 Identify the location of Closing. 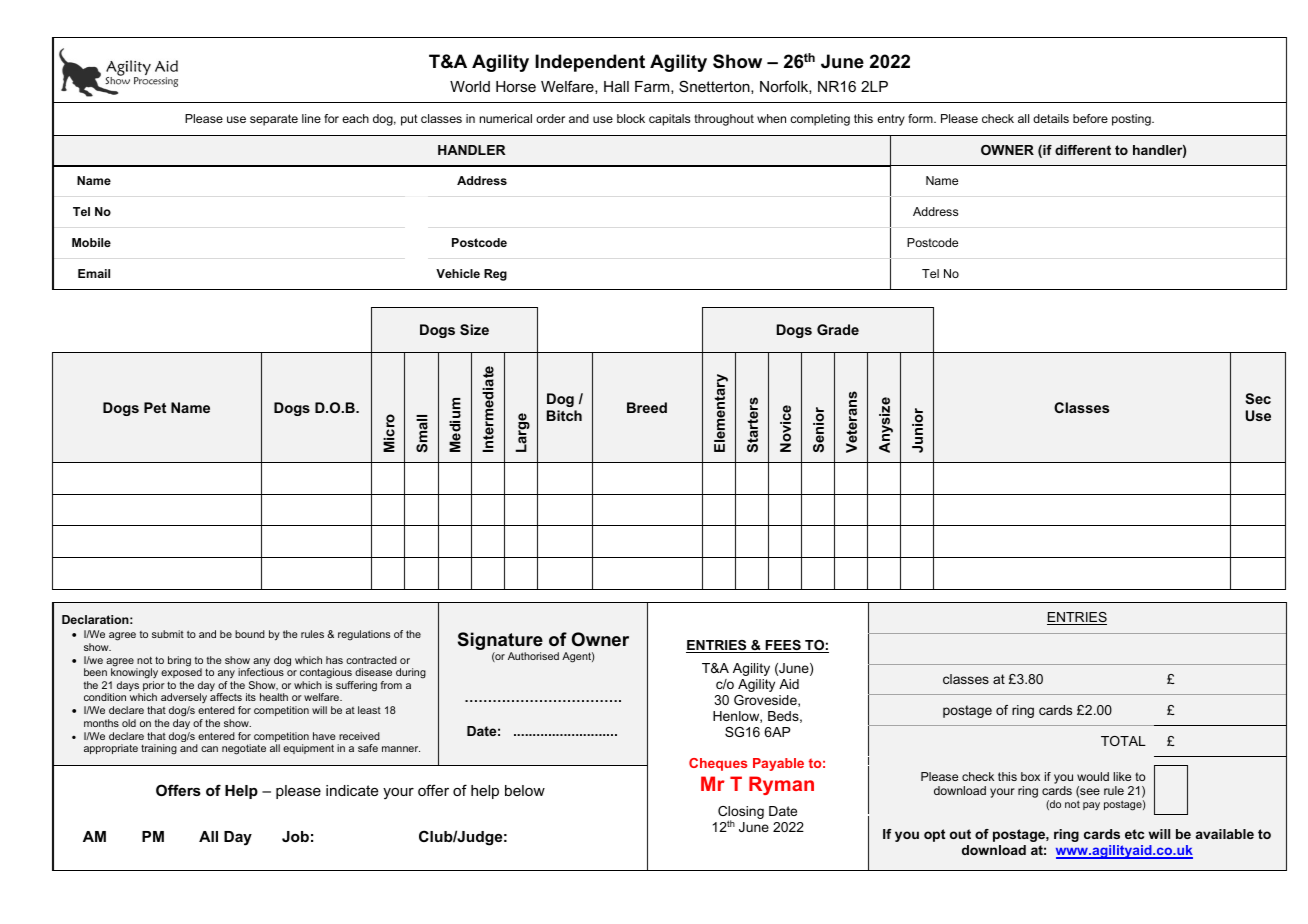
(741, 814).
